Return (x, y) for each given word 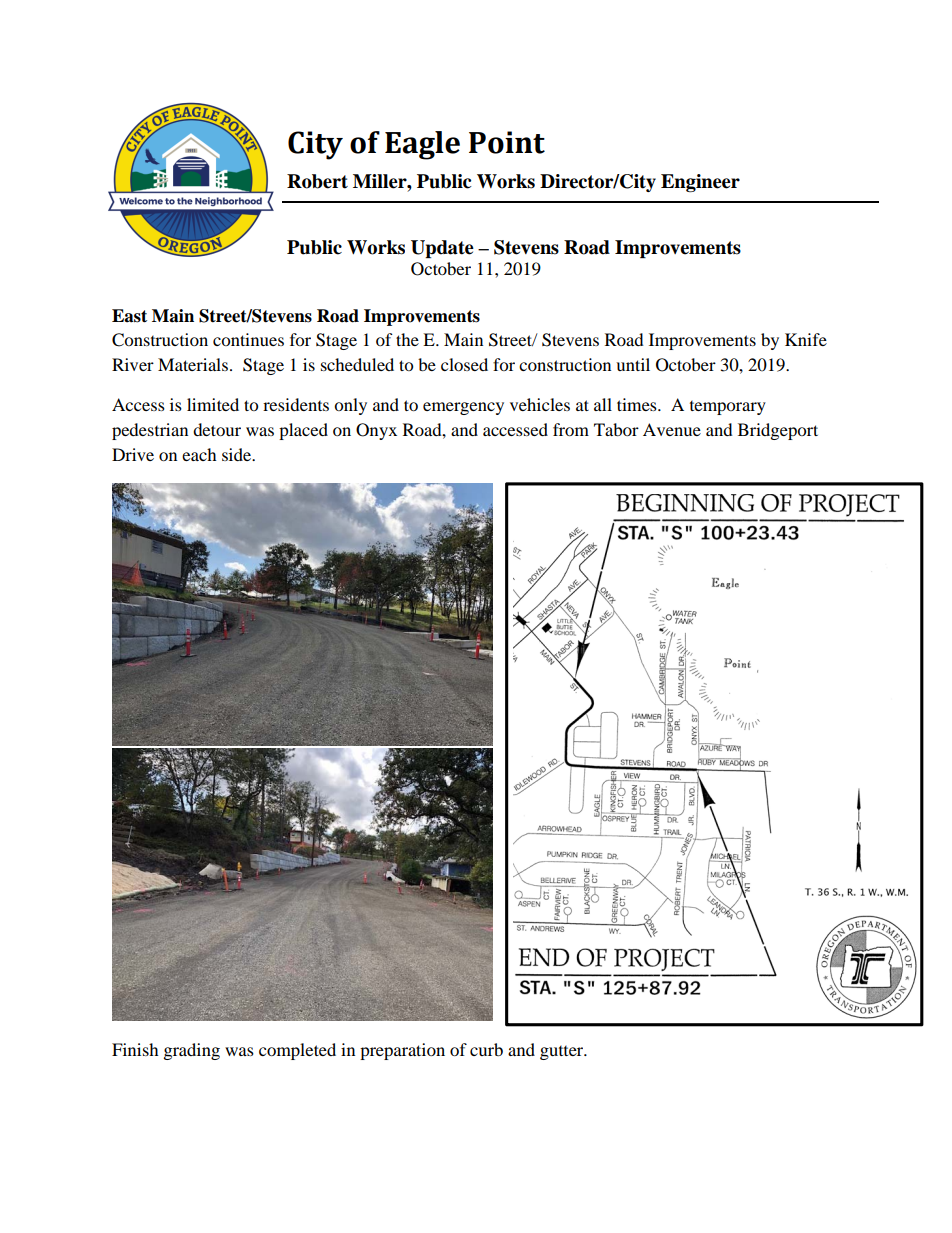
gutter (563, 1053)
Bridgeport (778, 431)
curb (486, 1049)
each (199, 454)
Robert (317, 181)
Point (507, 142)
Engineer (700, 183)
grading (192, 1051)
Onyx (376, 431)
